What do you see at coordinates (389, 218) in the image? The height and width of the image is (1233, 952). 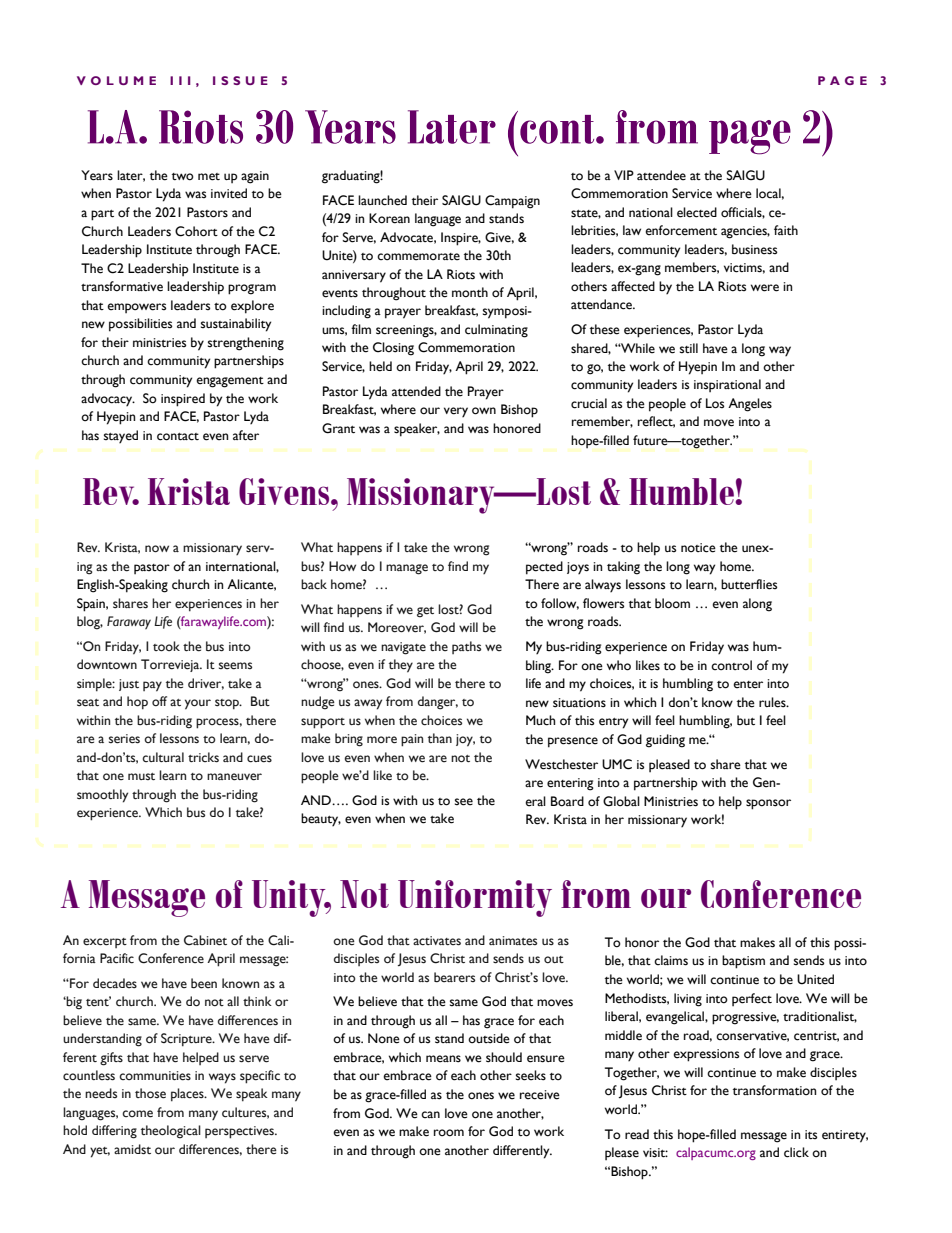 I see `Korean` at bounding box center [389, 218].
